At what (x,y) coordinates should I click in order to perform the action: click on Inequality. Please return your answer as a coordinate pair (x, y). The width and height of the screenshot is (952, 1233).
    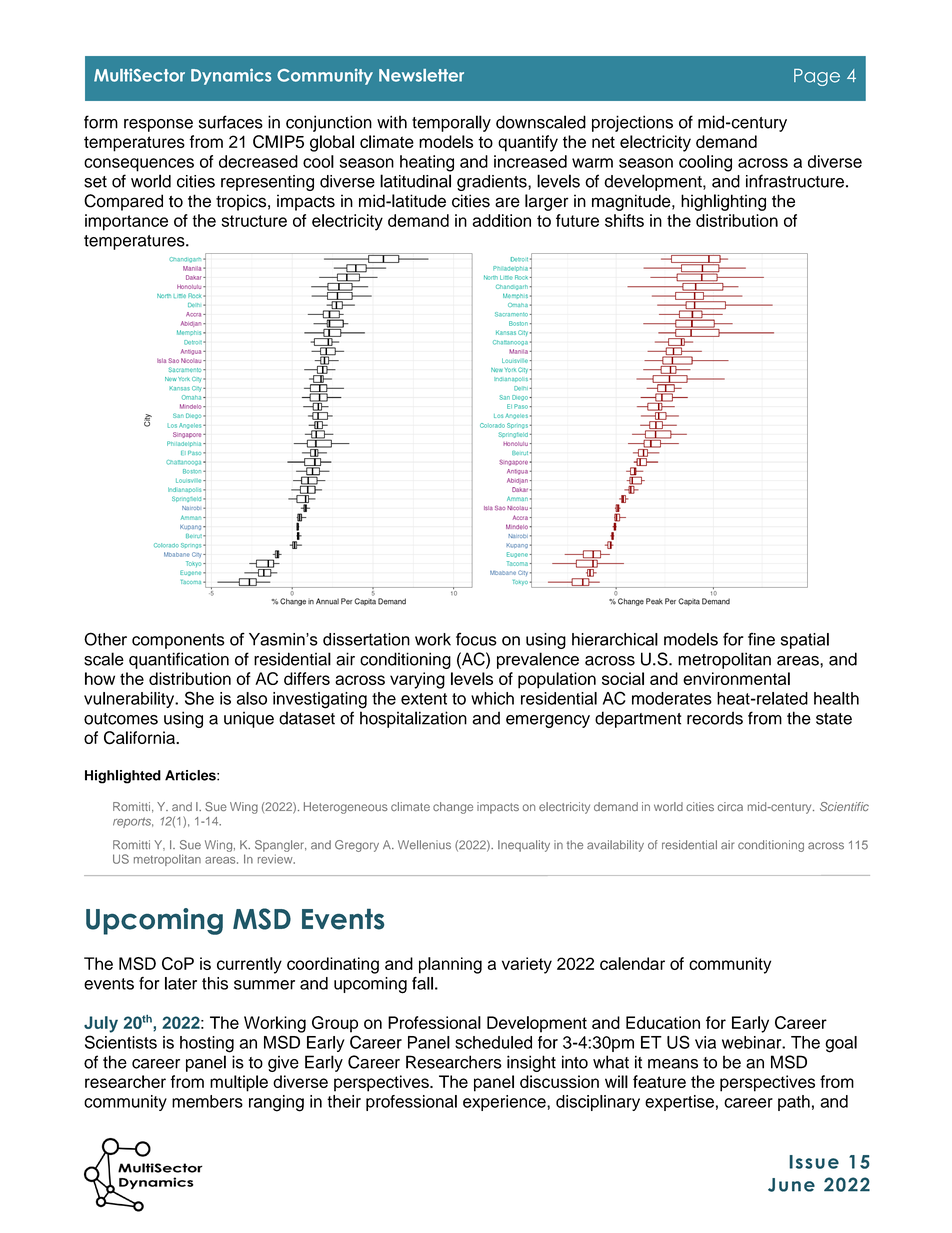
    Looking at the image, I should click on (524, 846).
